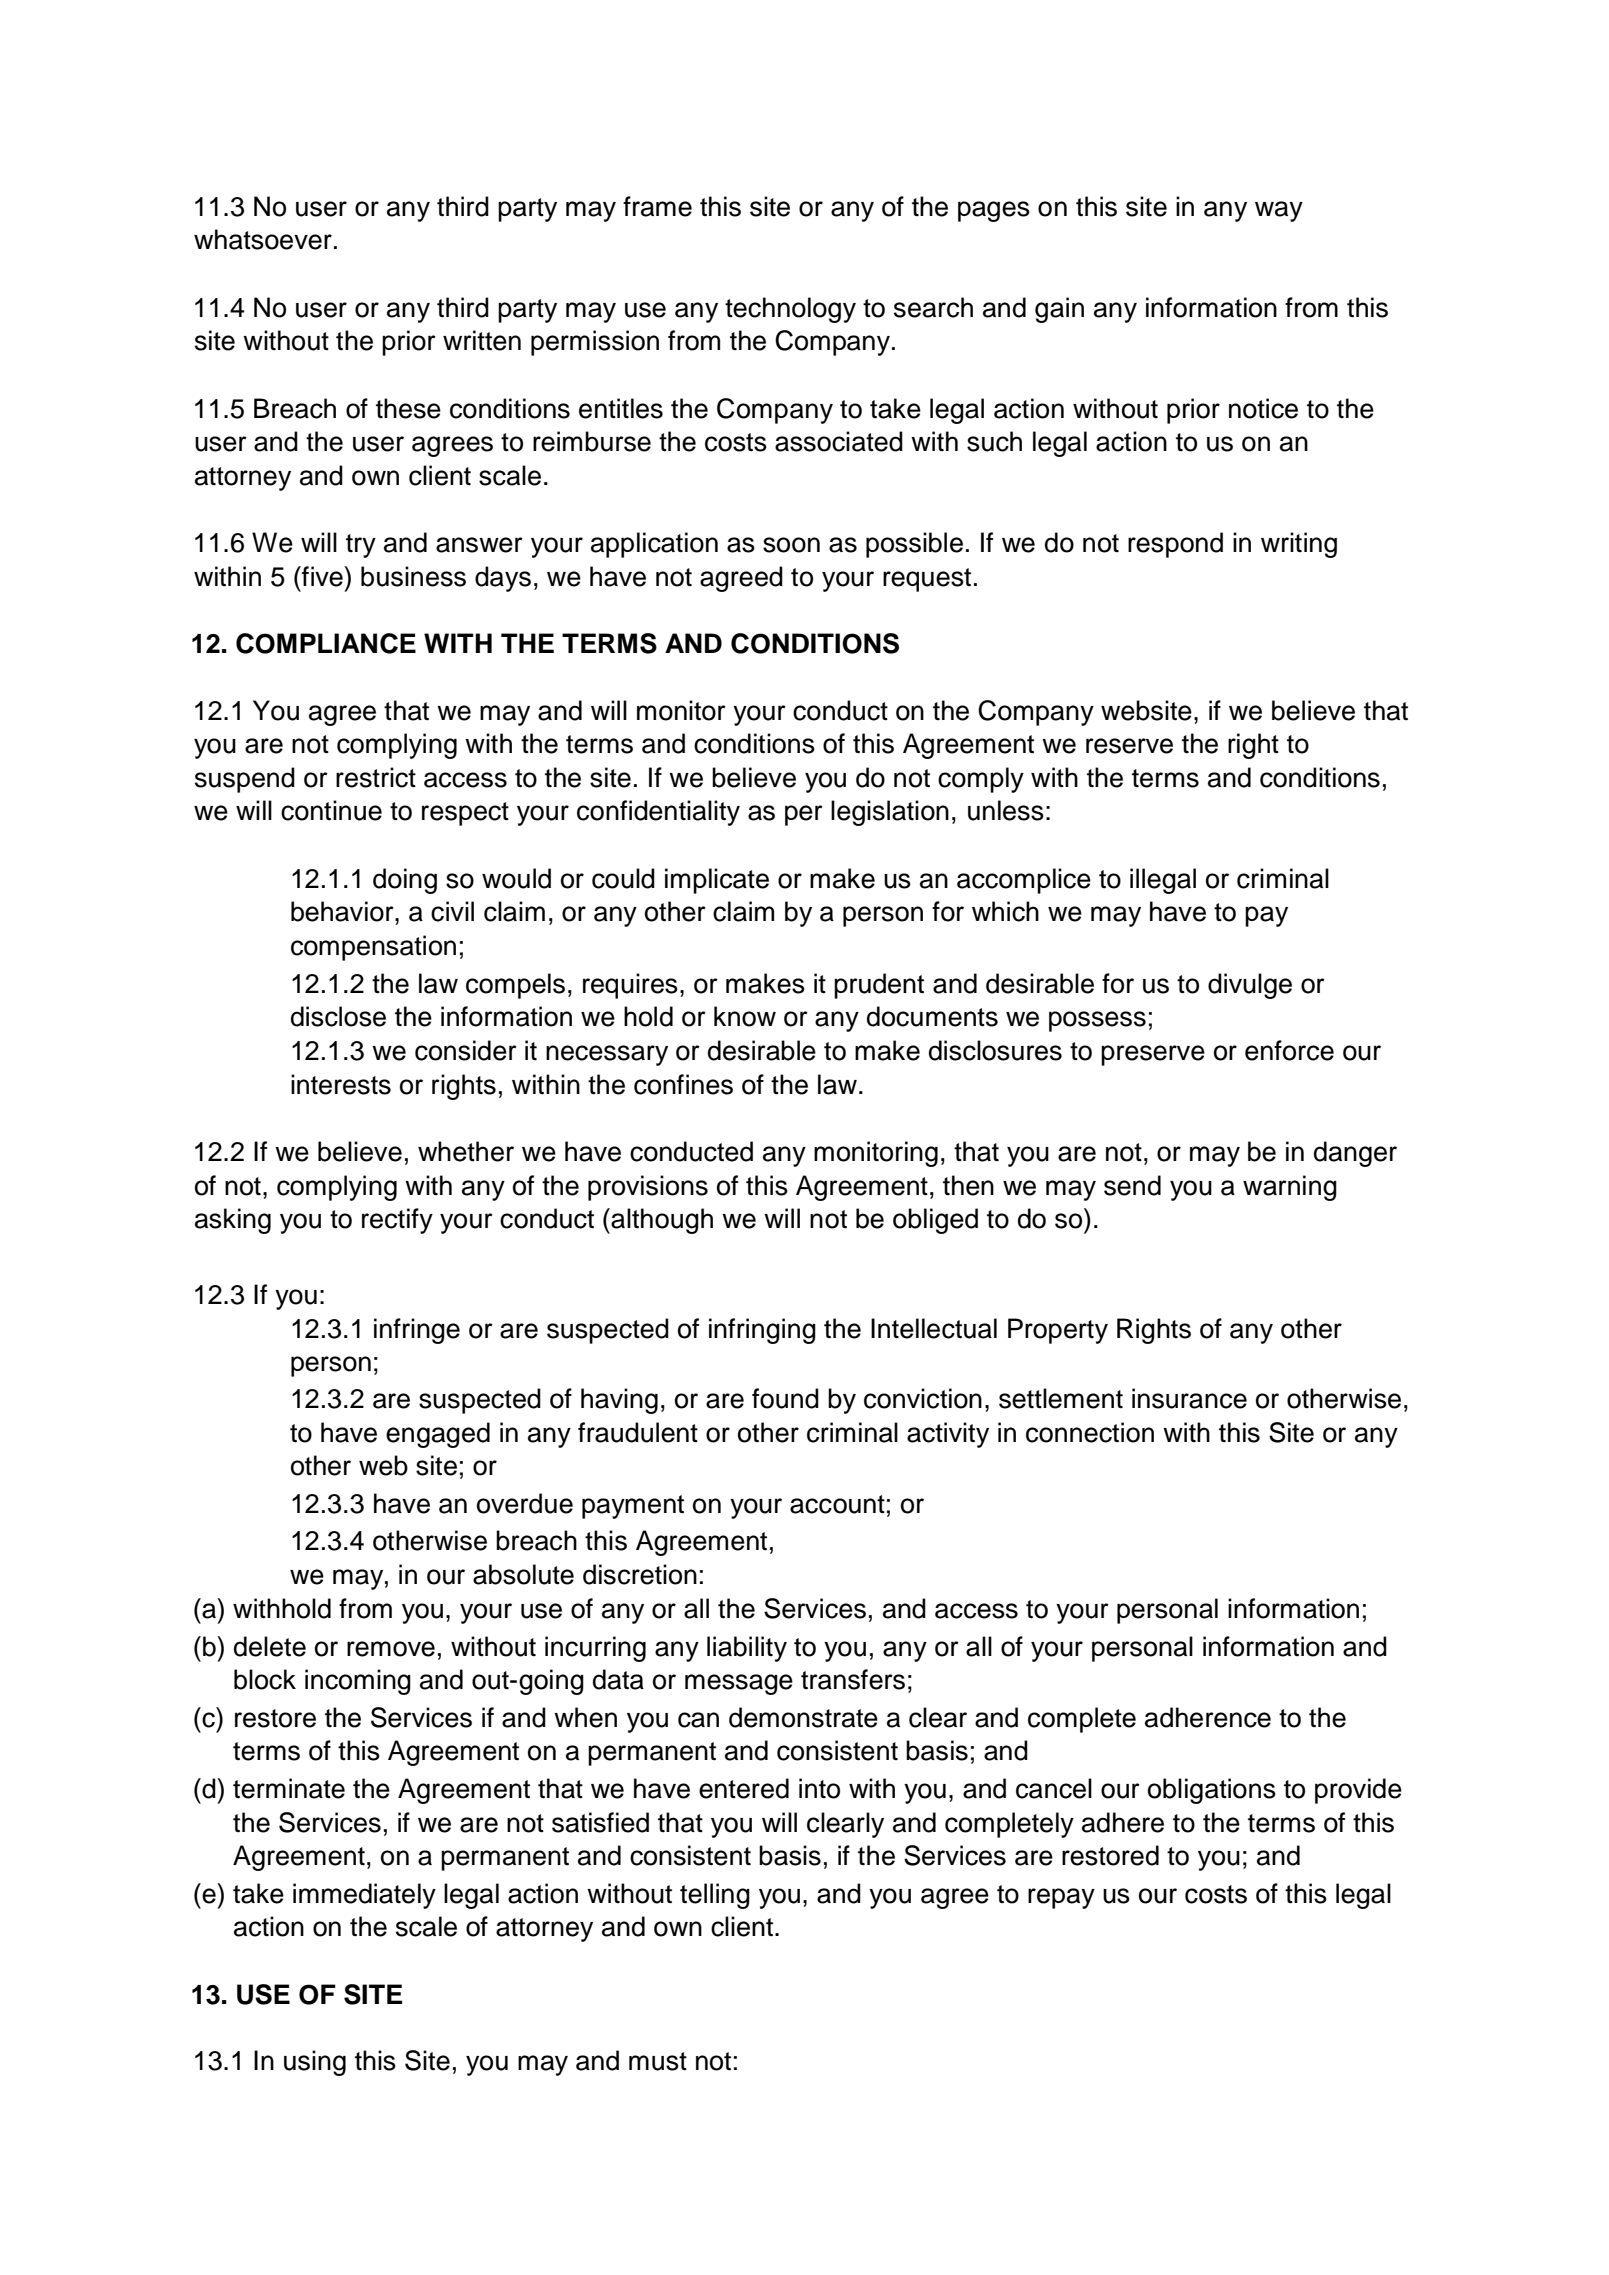 Image resolution: width=1609 pixels, height=2275 pixels. What do you see at coordinates (341, 1084) in the page?
I see `interests` at bounding box center [341, 1084].
